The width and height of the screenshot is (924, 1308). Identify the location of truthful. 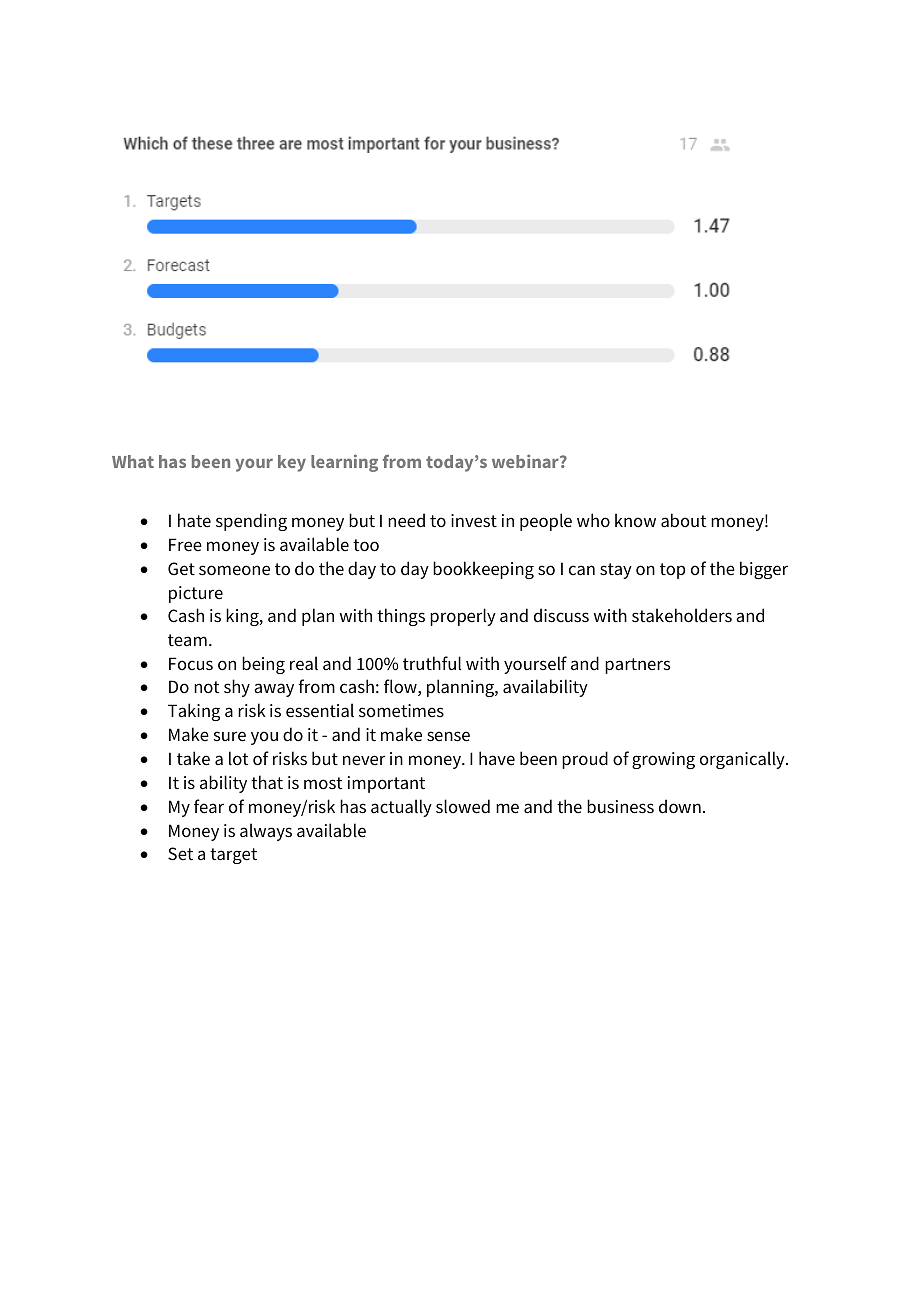
(432, 663).
